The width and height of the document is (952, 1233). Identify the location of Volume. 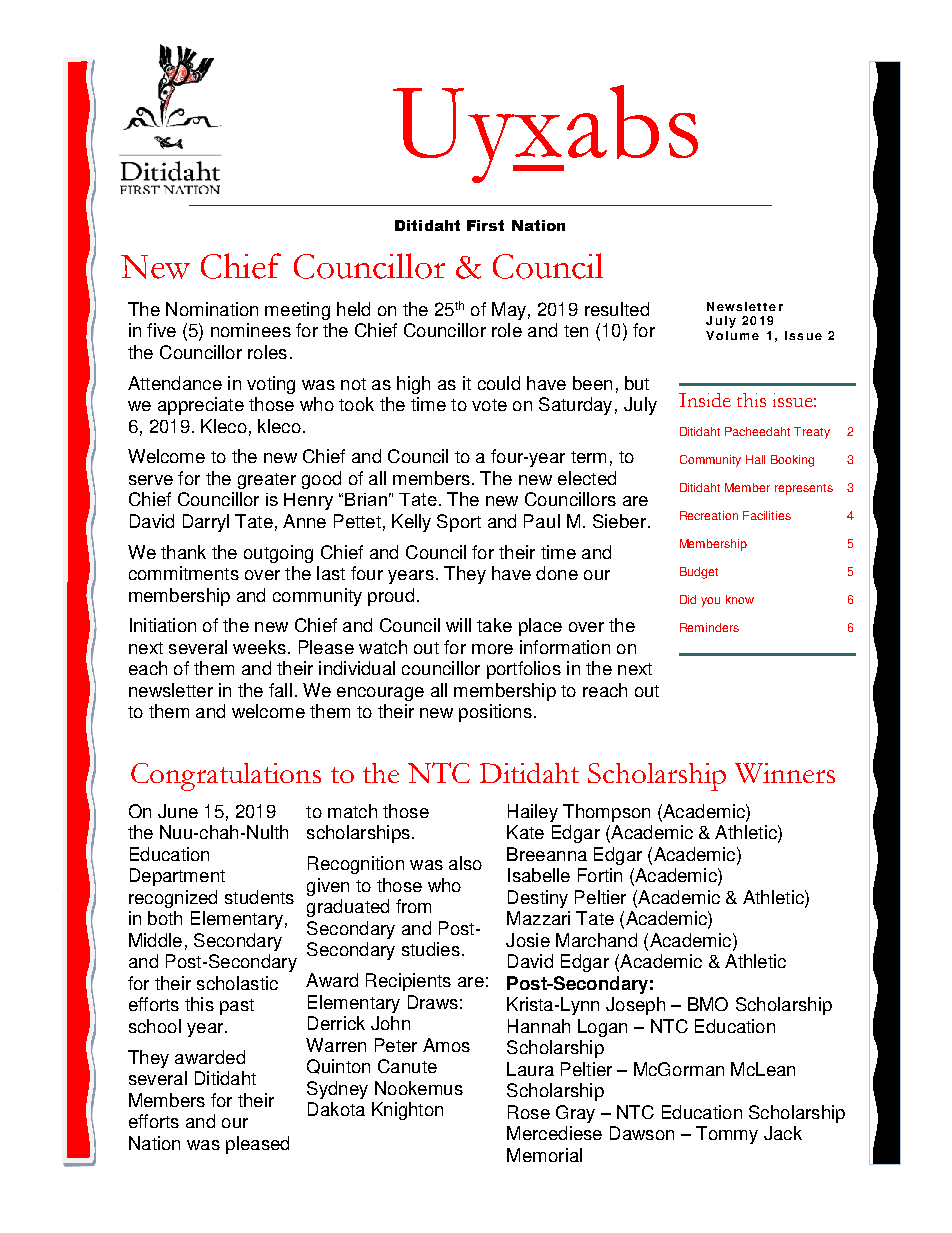
(732, 335).
